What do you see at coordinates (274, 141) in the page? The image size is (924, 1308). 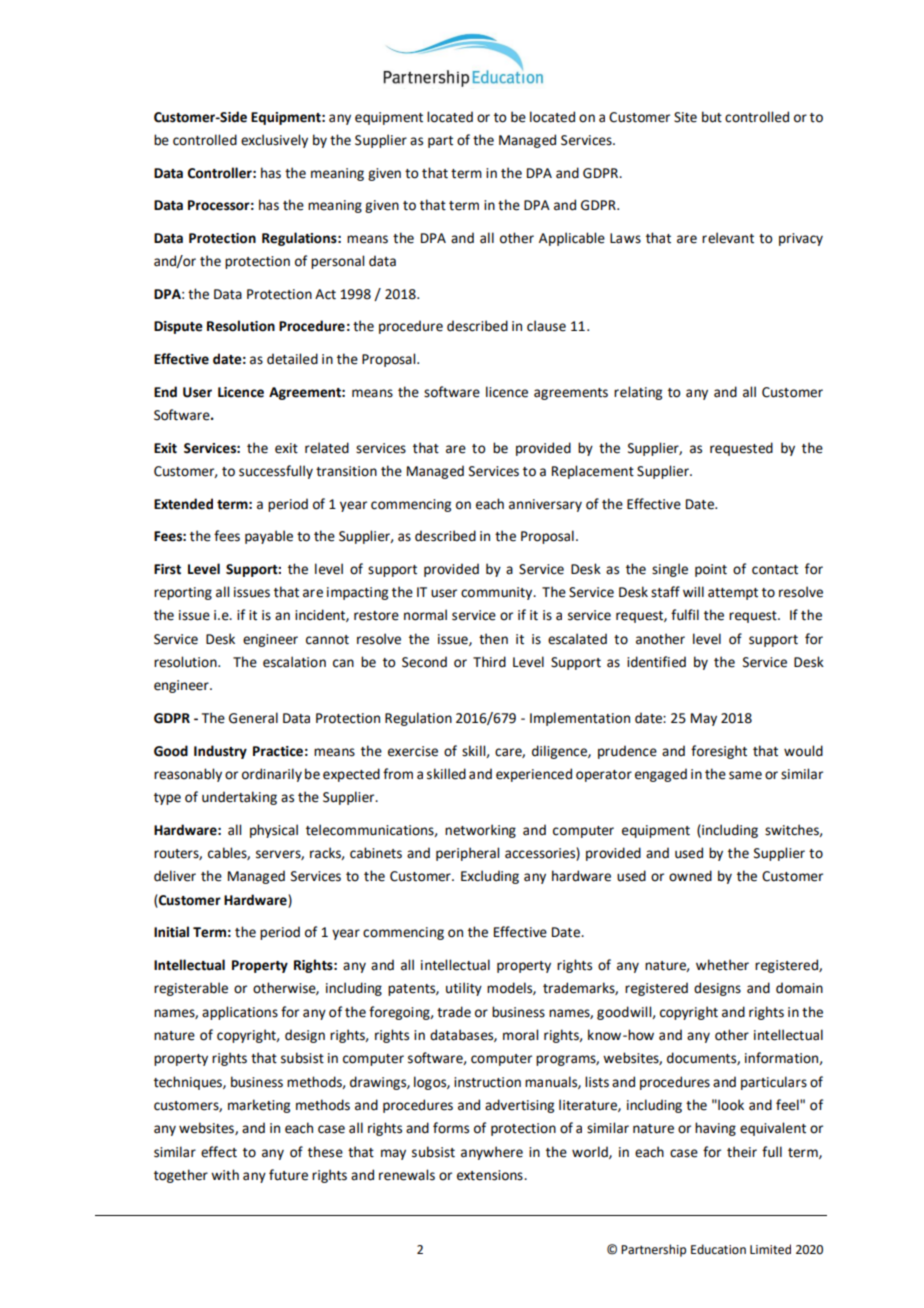 I see `exclusively` at bounding box center [274, 141].
